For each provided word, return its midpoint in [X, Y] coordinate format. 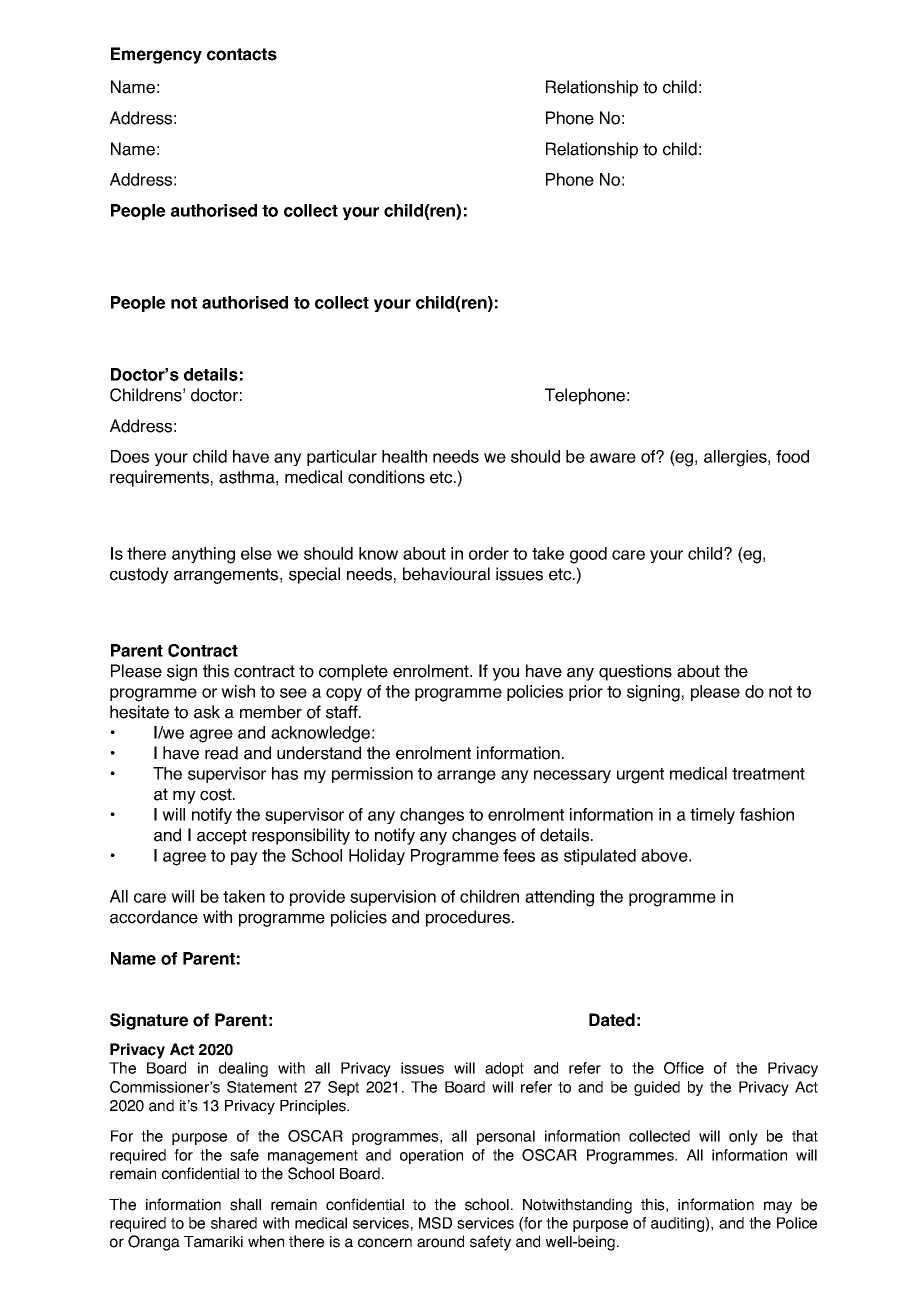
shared [234, 1223]
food [792, 456]
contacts [242, 54]
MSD [435, 1223]
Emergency [156, 55]
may [778, 1207]
